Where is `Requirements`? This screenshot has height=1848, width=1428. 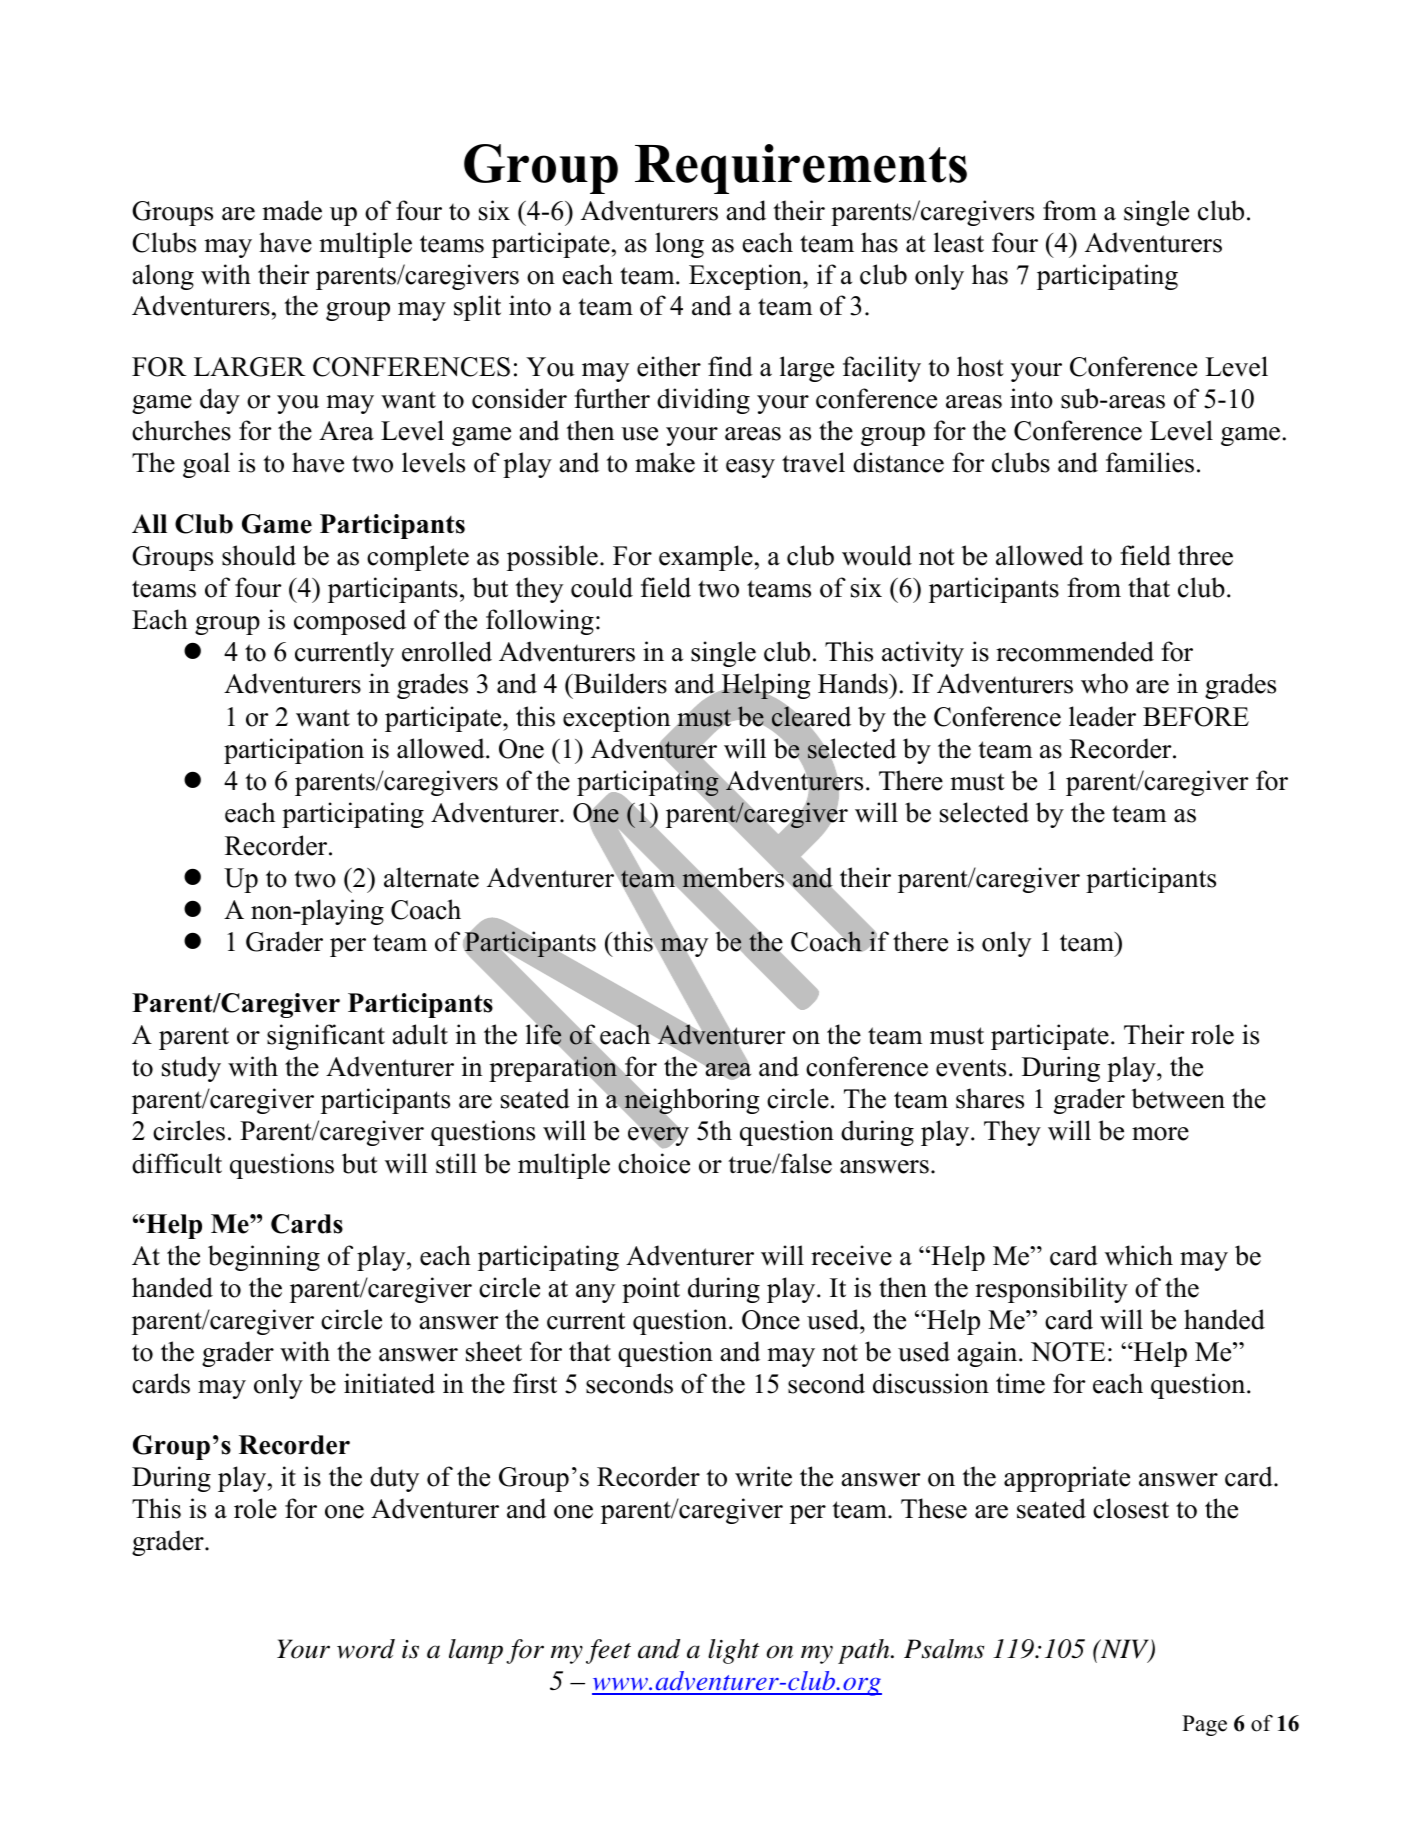
Requirements is located at coordinates (801, 169).
